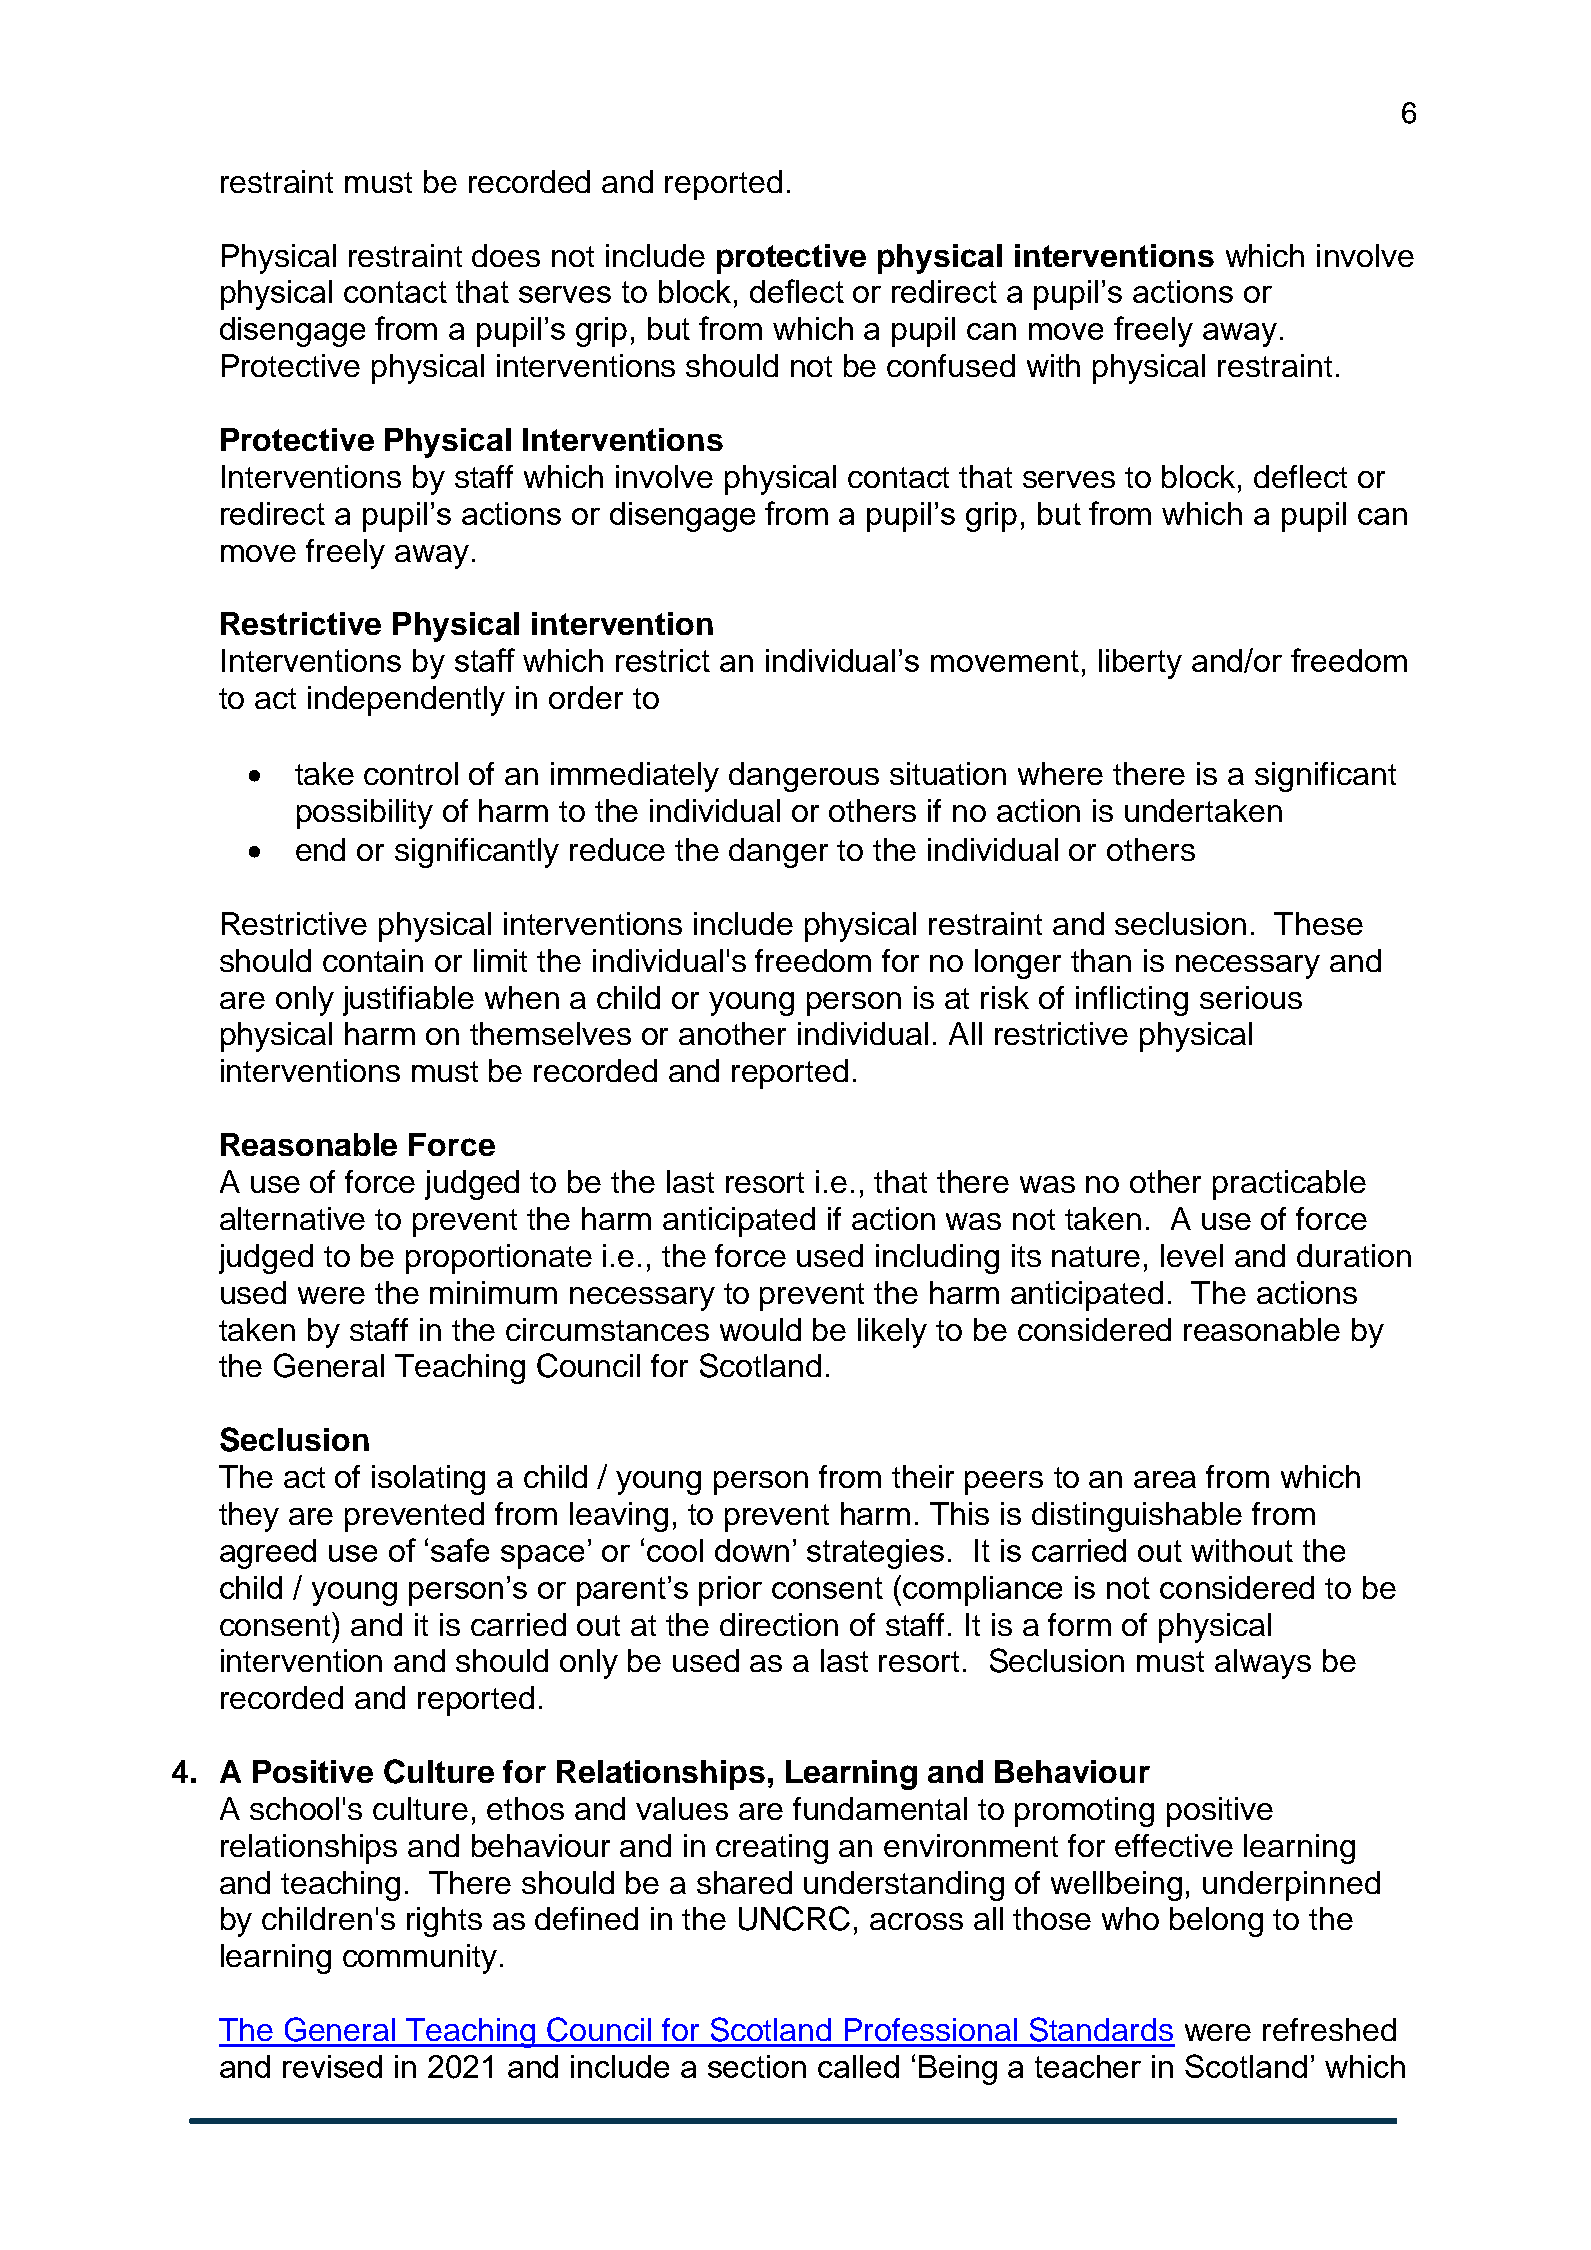 This image has width=1591, height=2250. Describe the element at coordinates (1289, 1185) in the image. I see `practicable` at that location.
